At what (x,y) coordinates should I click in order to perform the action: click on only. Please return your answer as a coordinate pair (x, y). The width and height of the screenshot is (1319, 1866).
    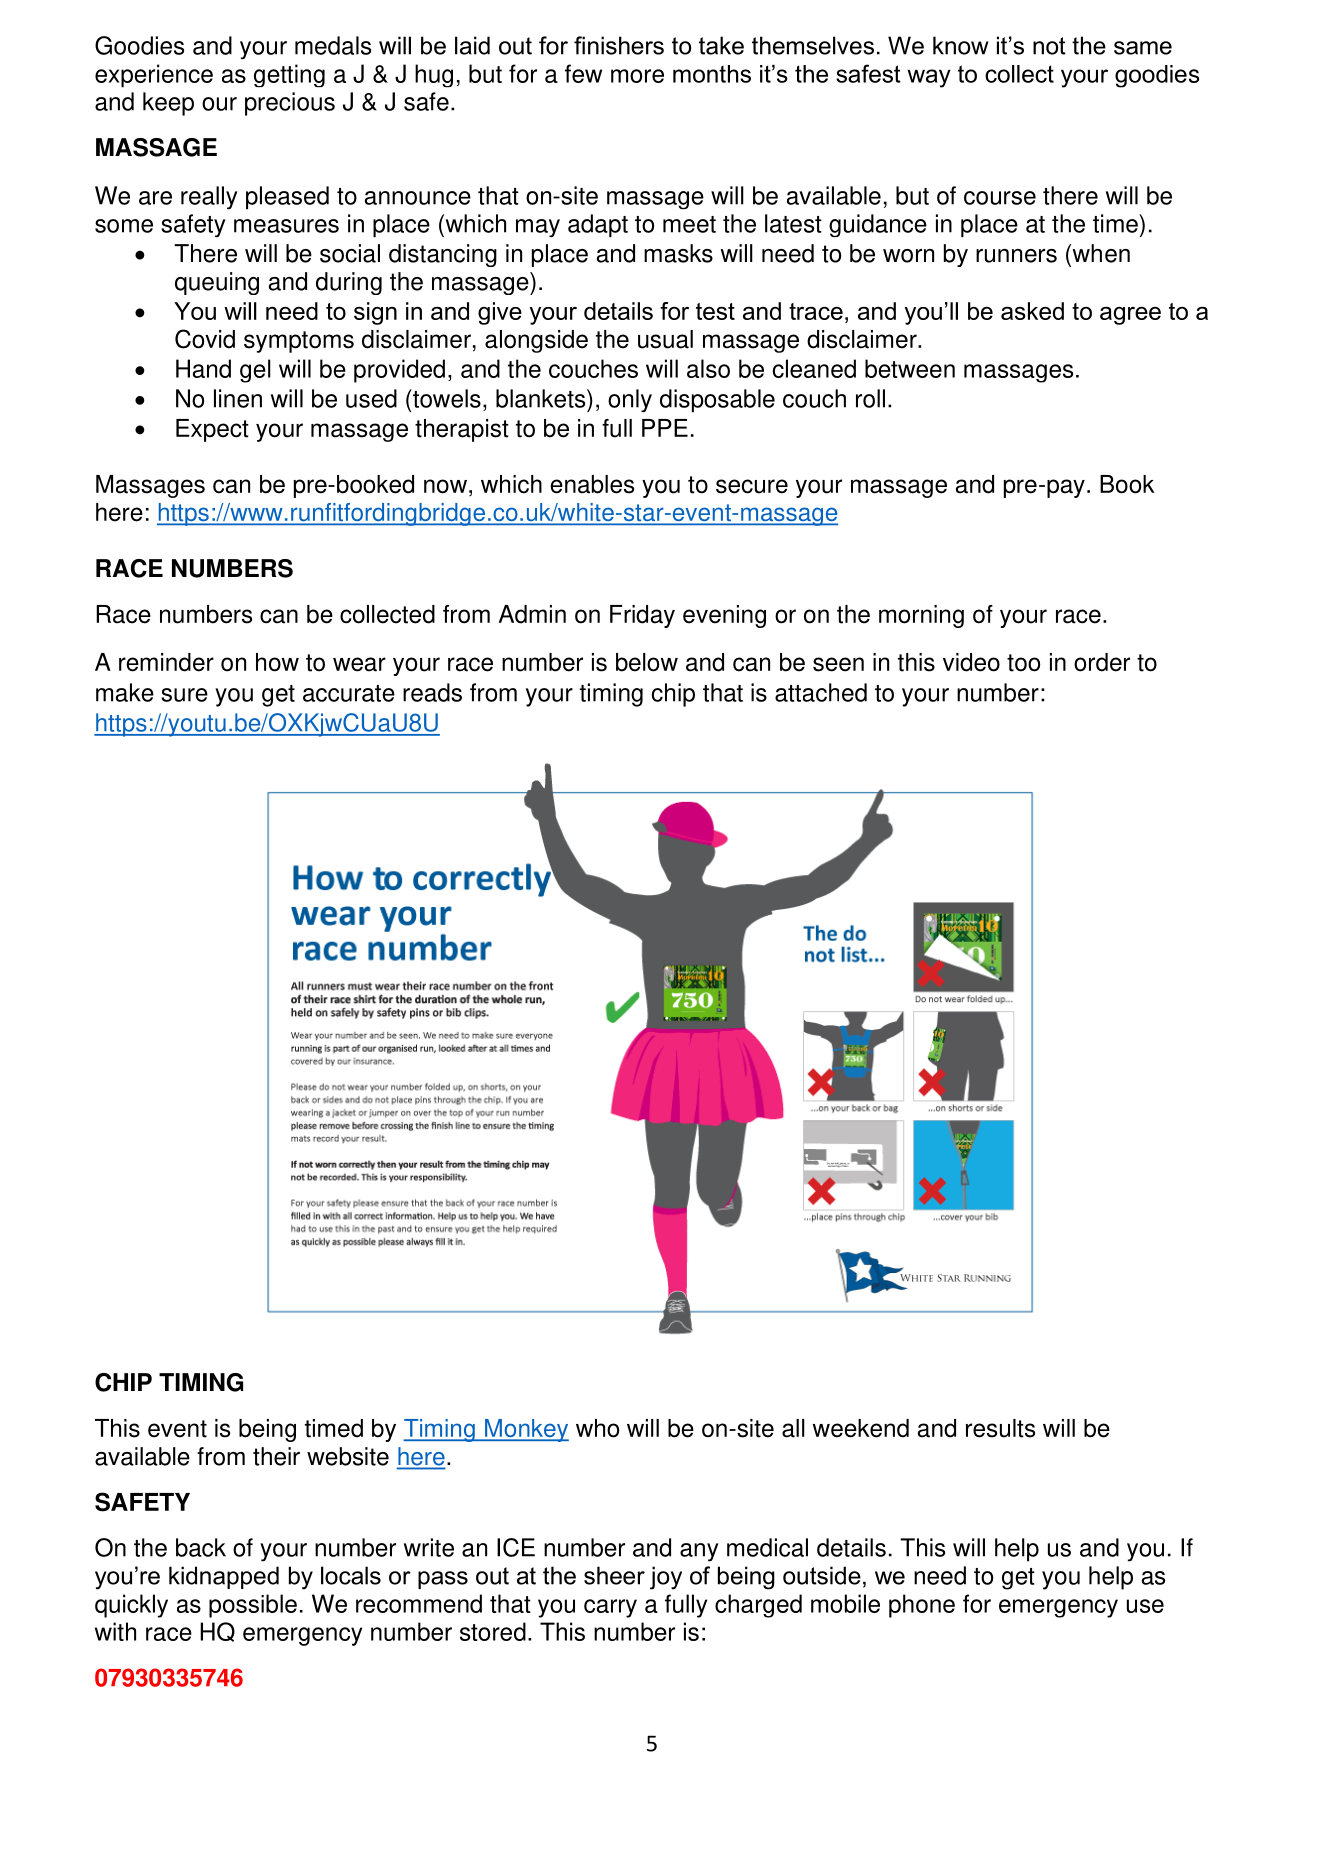
    Looking at the image, I should click on (630, 400).
